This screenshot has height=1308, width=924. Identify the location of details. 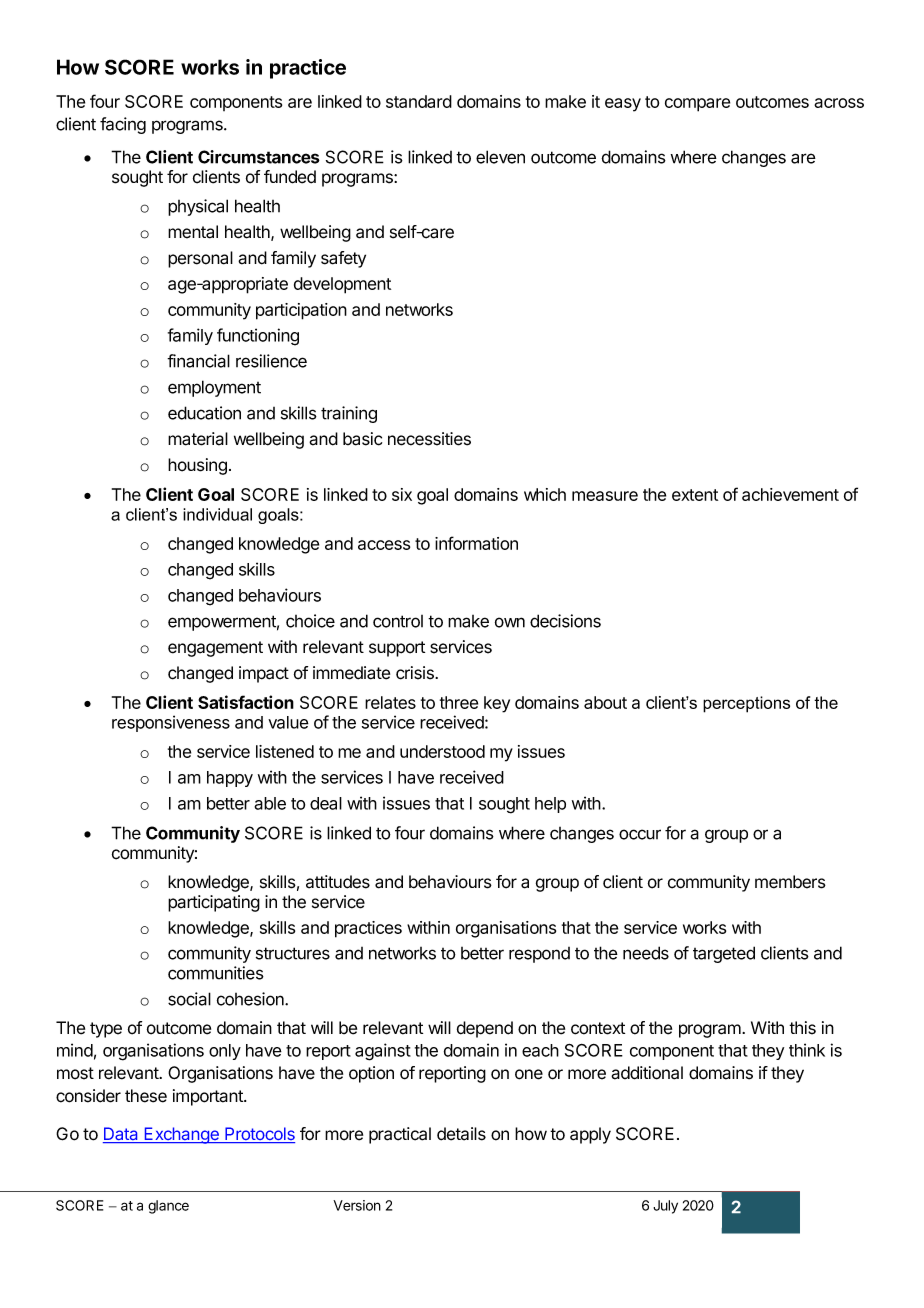
(461, 1134).
